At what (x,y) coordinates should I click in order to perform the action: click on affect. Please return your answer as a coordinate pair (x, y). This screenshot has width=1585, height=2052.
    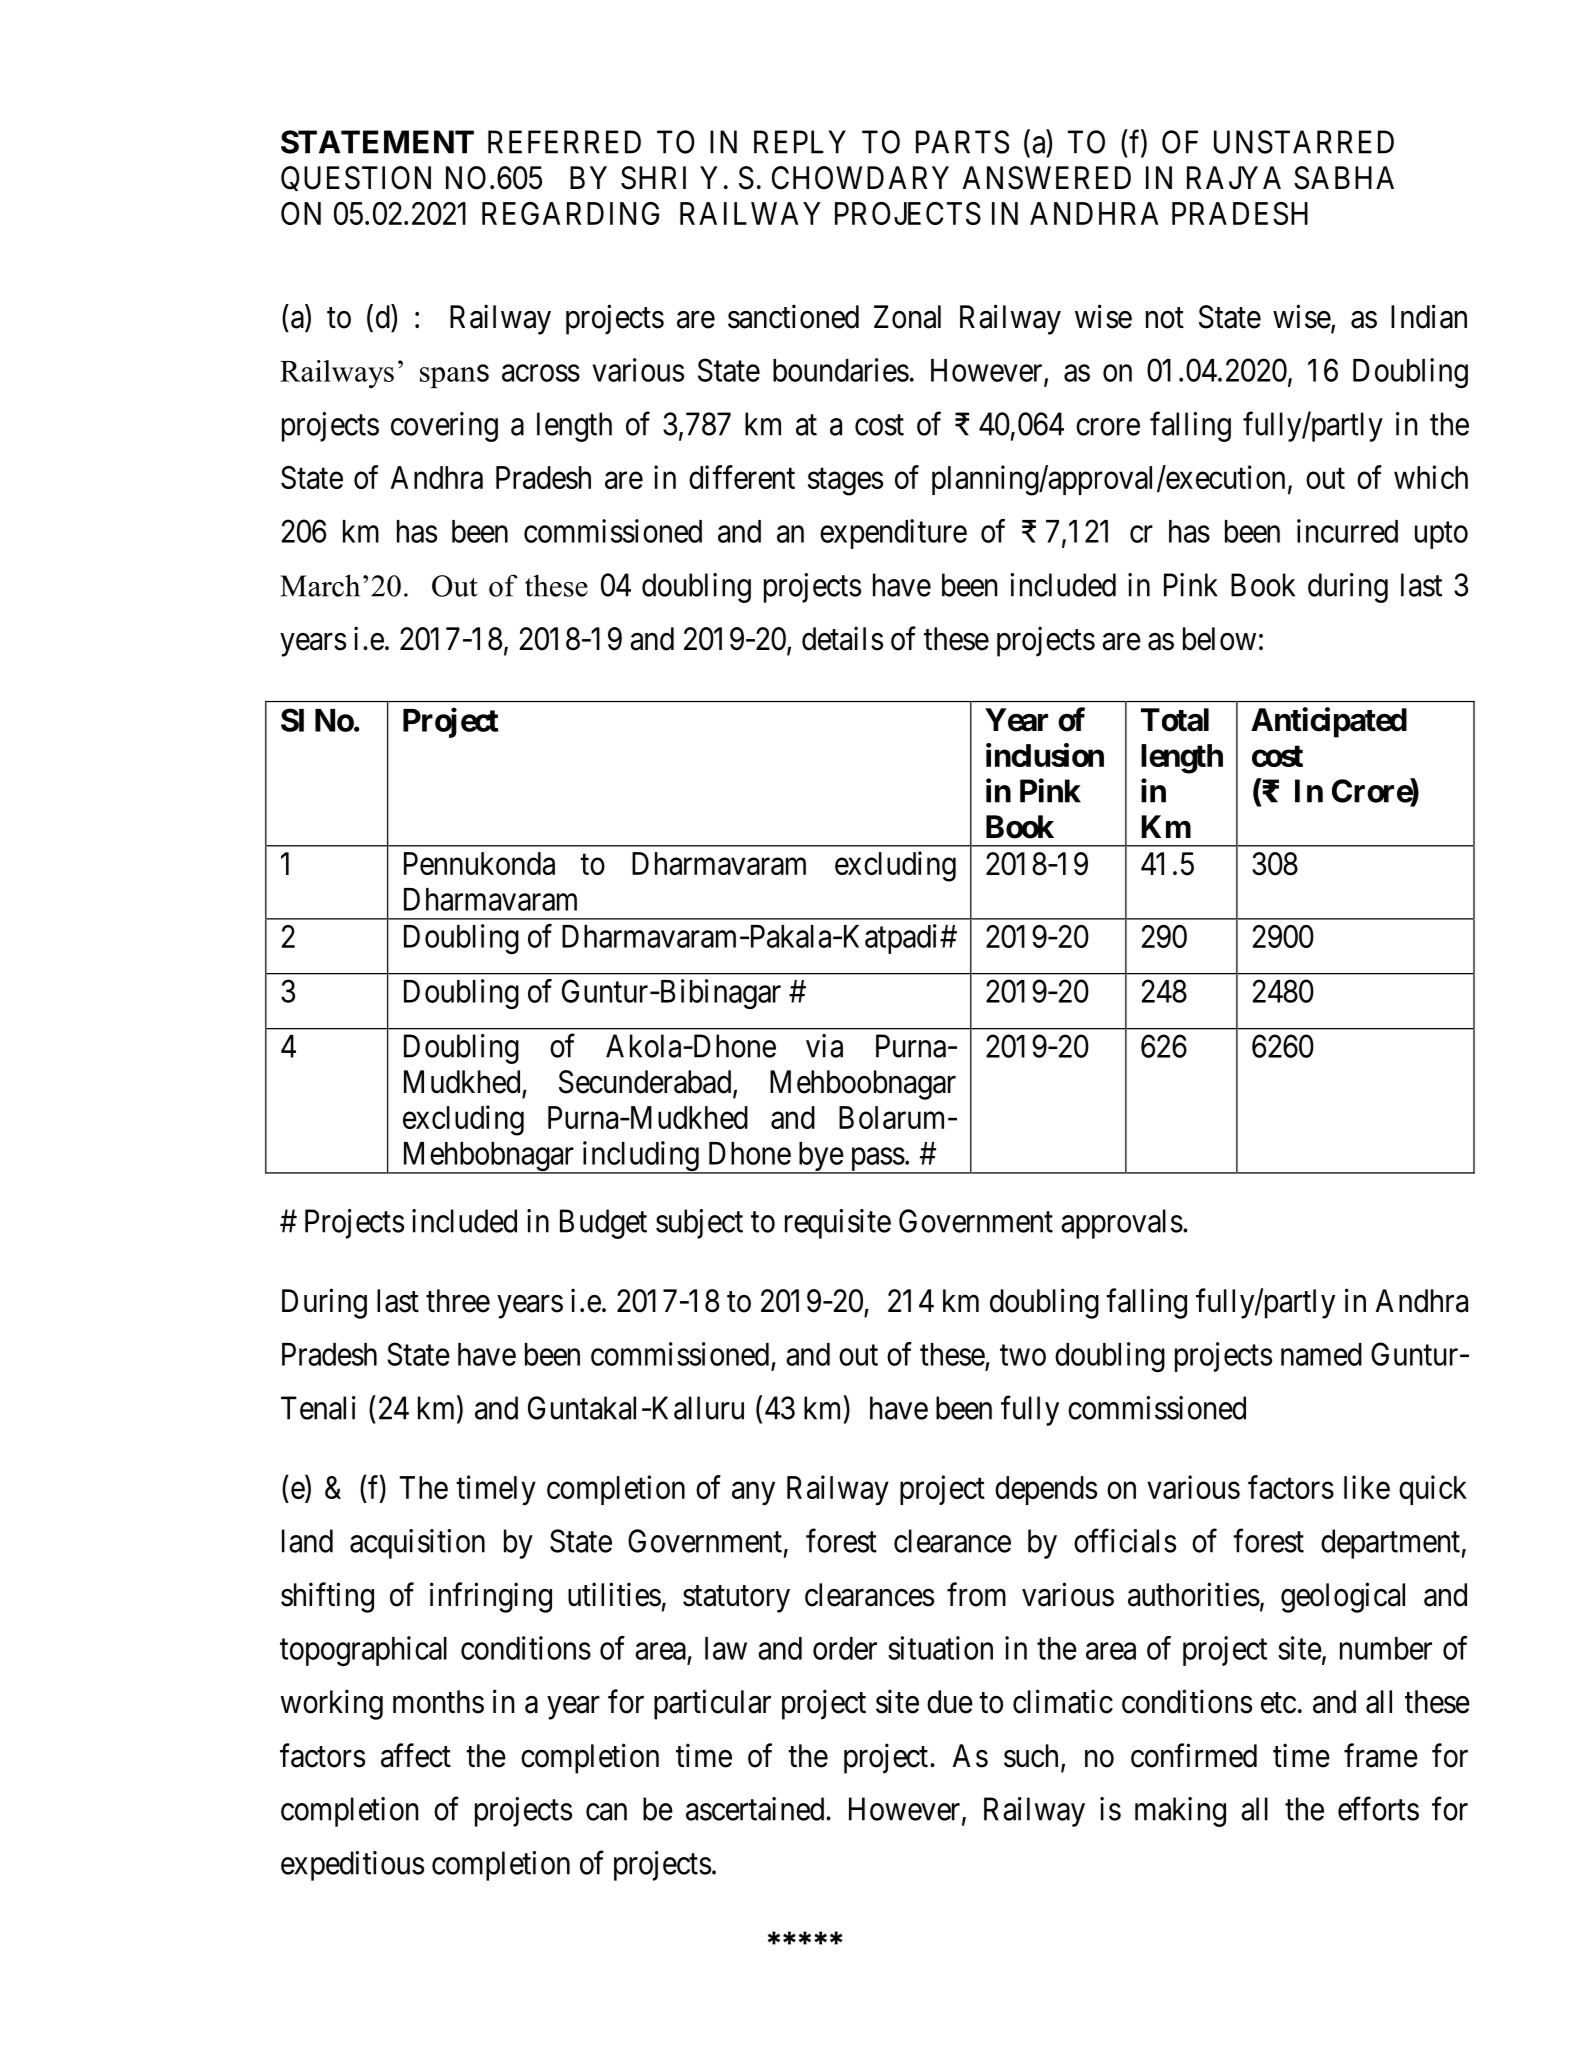
    Looking at the image, I should click on (416, 1755).
